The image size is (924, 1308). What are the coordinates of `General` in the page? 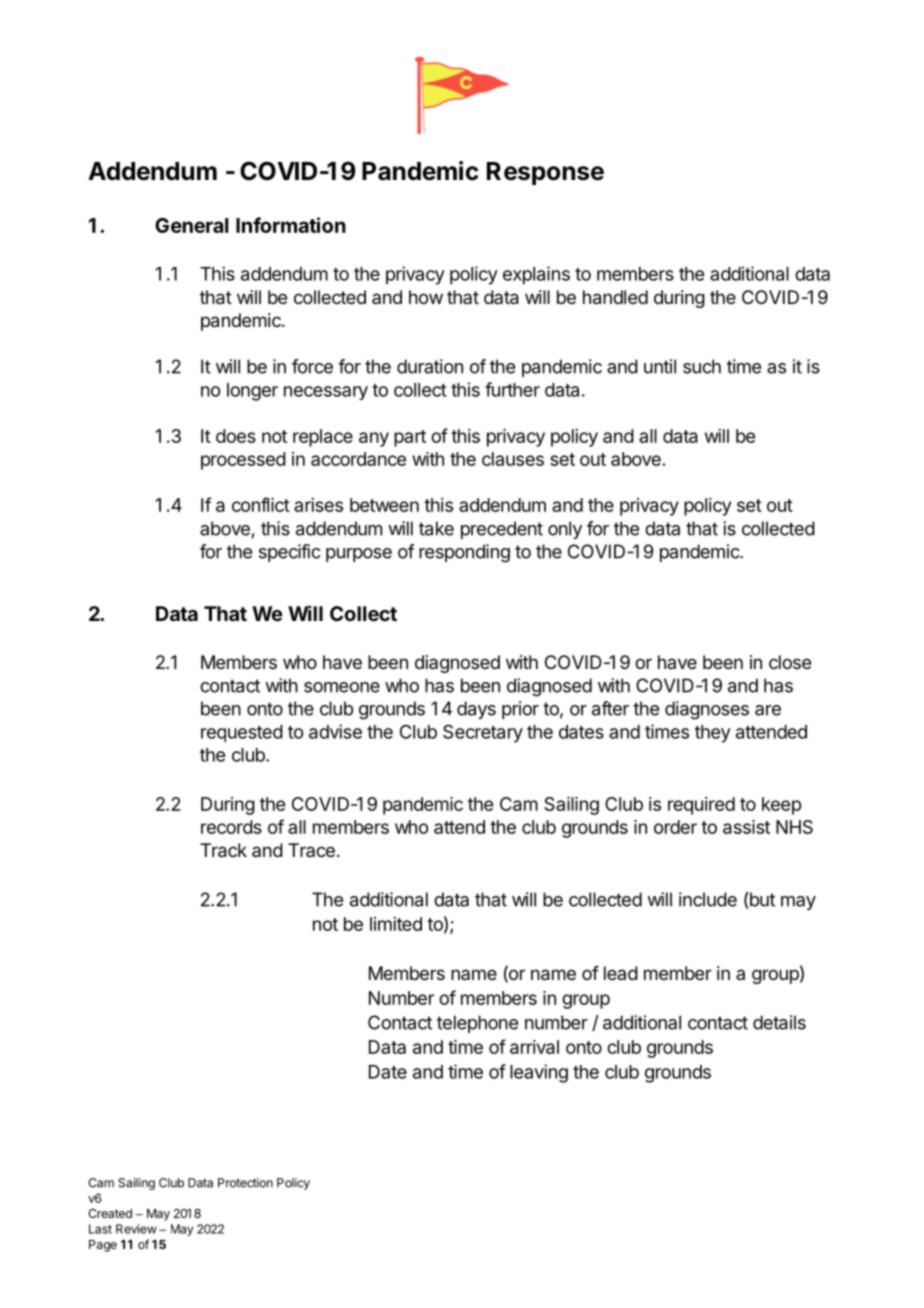 It's located at (192, 225).
